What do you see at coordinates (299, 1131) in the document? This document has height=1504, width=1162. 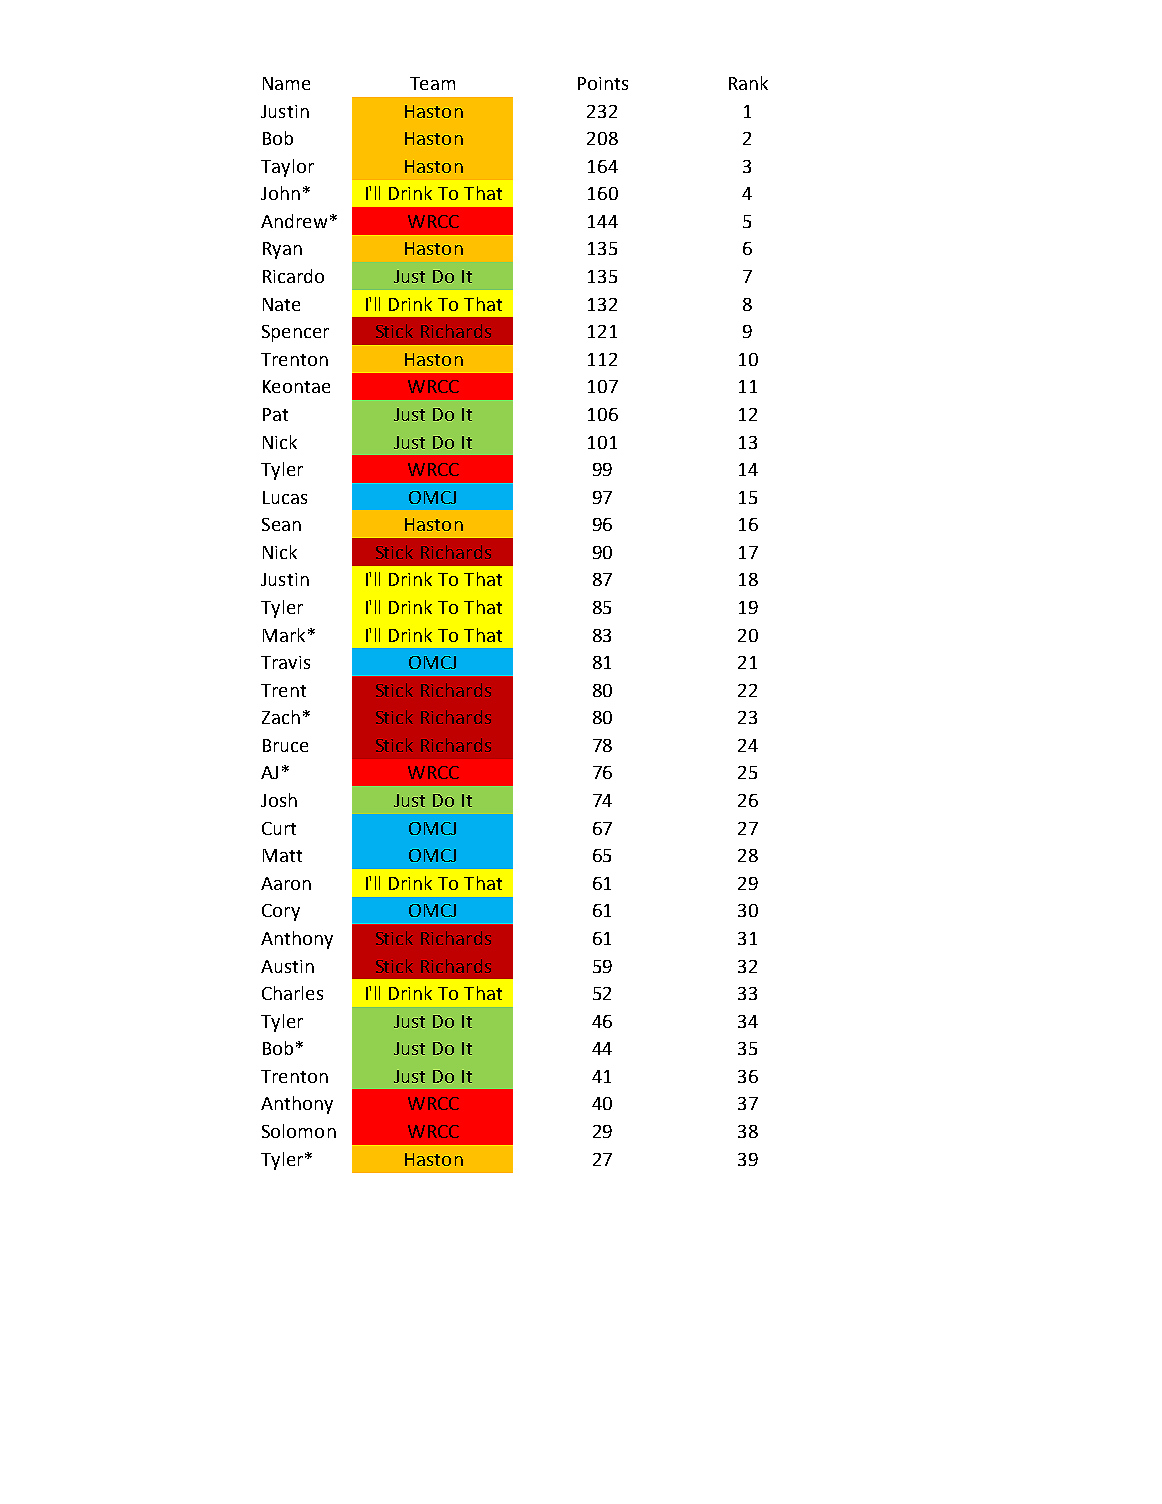 I see `Solomon` at bounding box center [299, 1131].
